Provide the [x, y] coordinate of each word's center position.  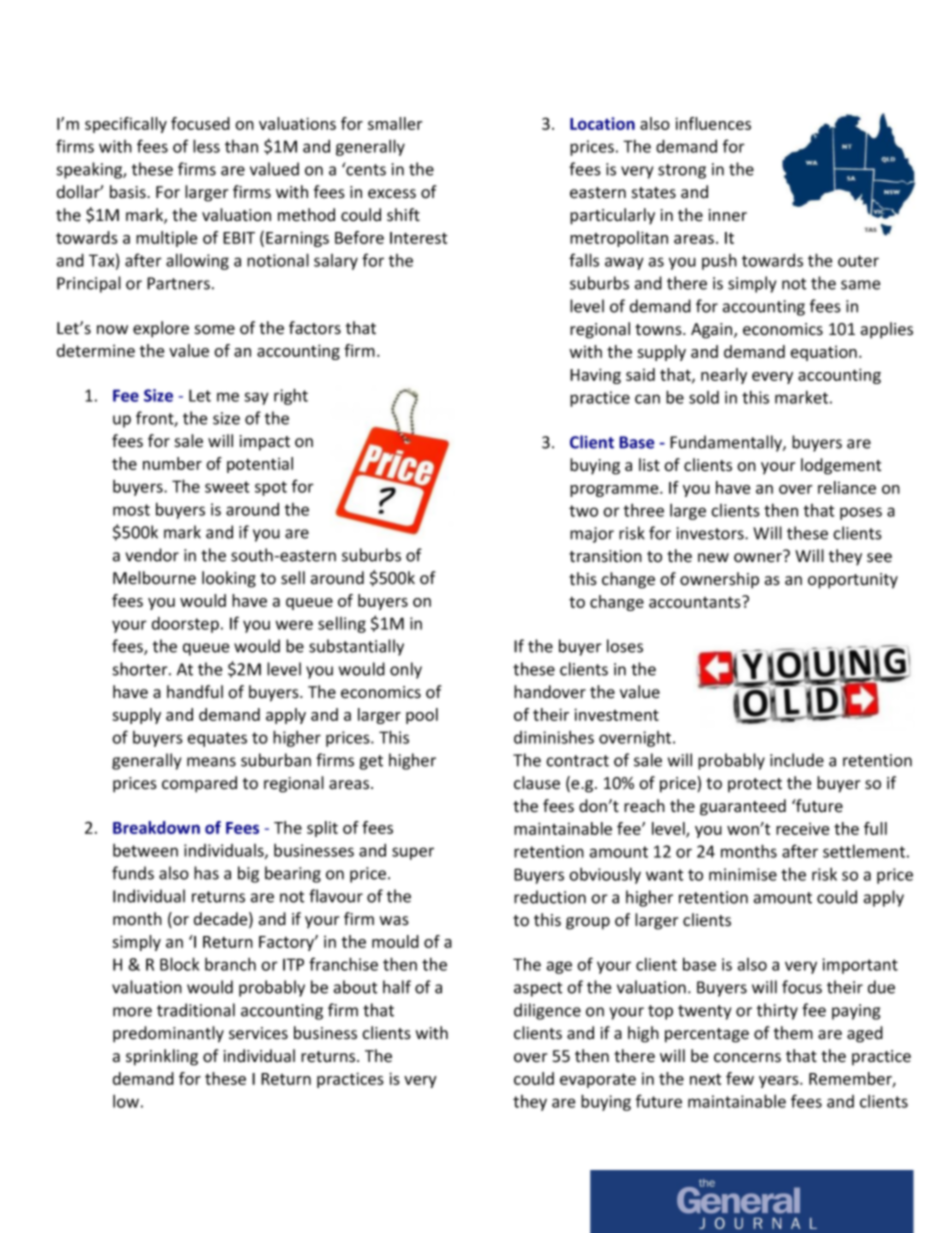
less [206, 146]
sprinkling [162, 1057]
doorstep [185, 625]
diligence [547, 1011]
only [406, 670]
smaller [395, 123]
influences [713, 123]
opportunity [853, 581]
